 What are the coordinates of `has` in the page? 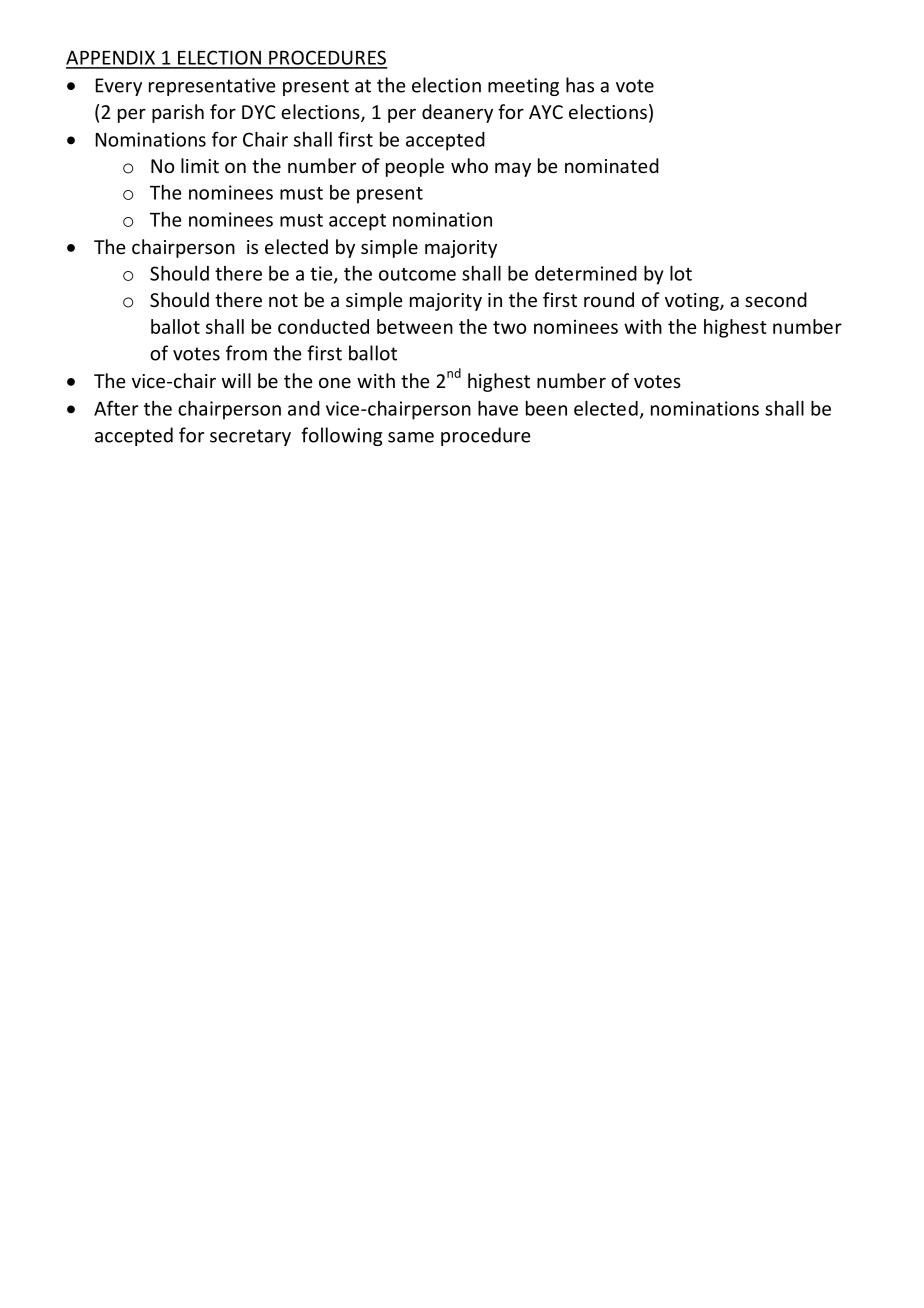 It's located at (580, 85).
